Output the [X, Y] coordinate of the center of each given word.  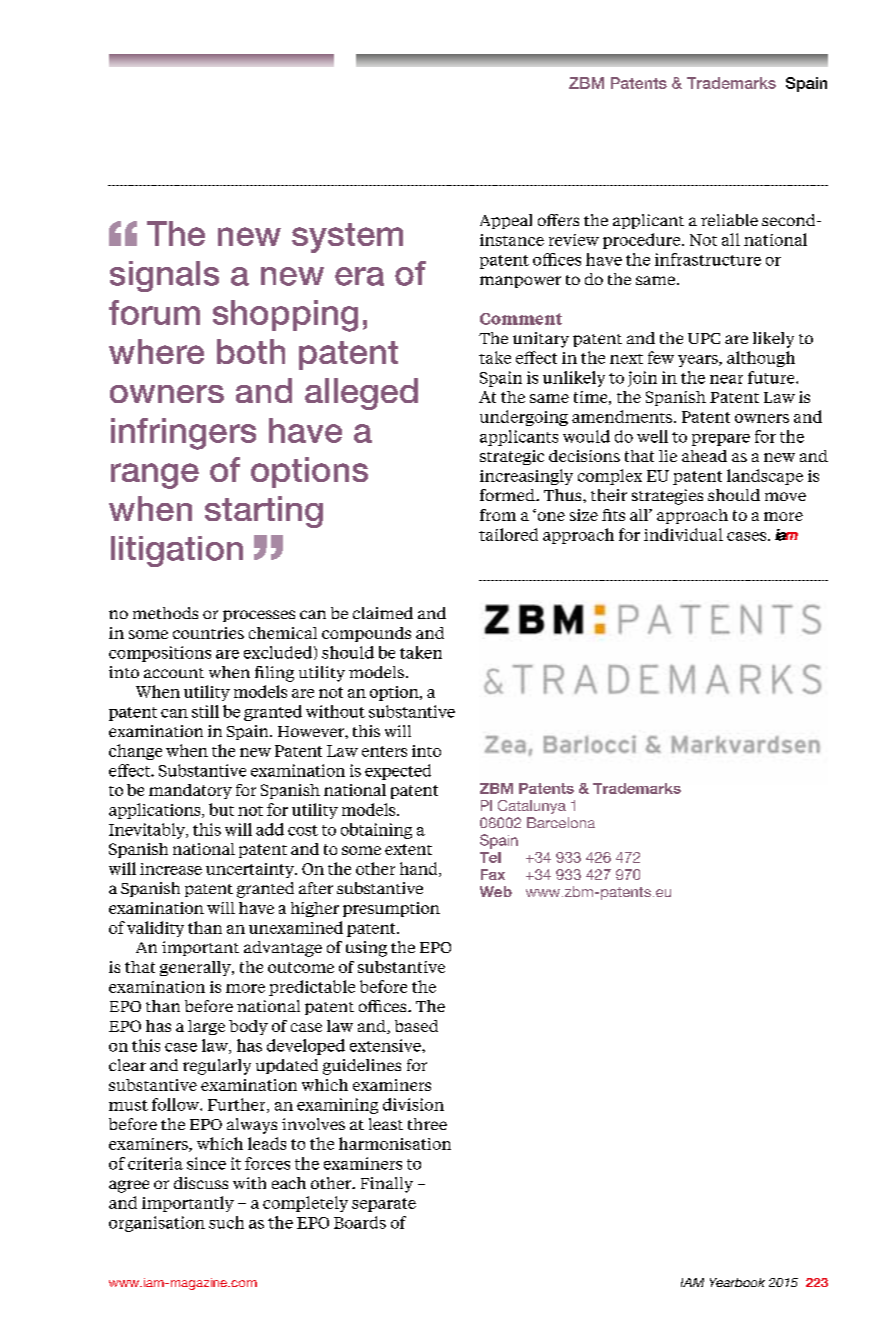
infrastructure [708, 259]
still [205, 711]
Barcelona [561, 822]
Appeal [506, 221]
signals [164, 276]
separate [384, 1205]
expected [398, 772]
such [226, 1222]
